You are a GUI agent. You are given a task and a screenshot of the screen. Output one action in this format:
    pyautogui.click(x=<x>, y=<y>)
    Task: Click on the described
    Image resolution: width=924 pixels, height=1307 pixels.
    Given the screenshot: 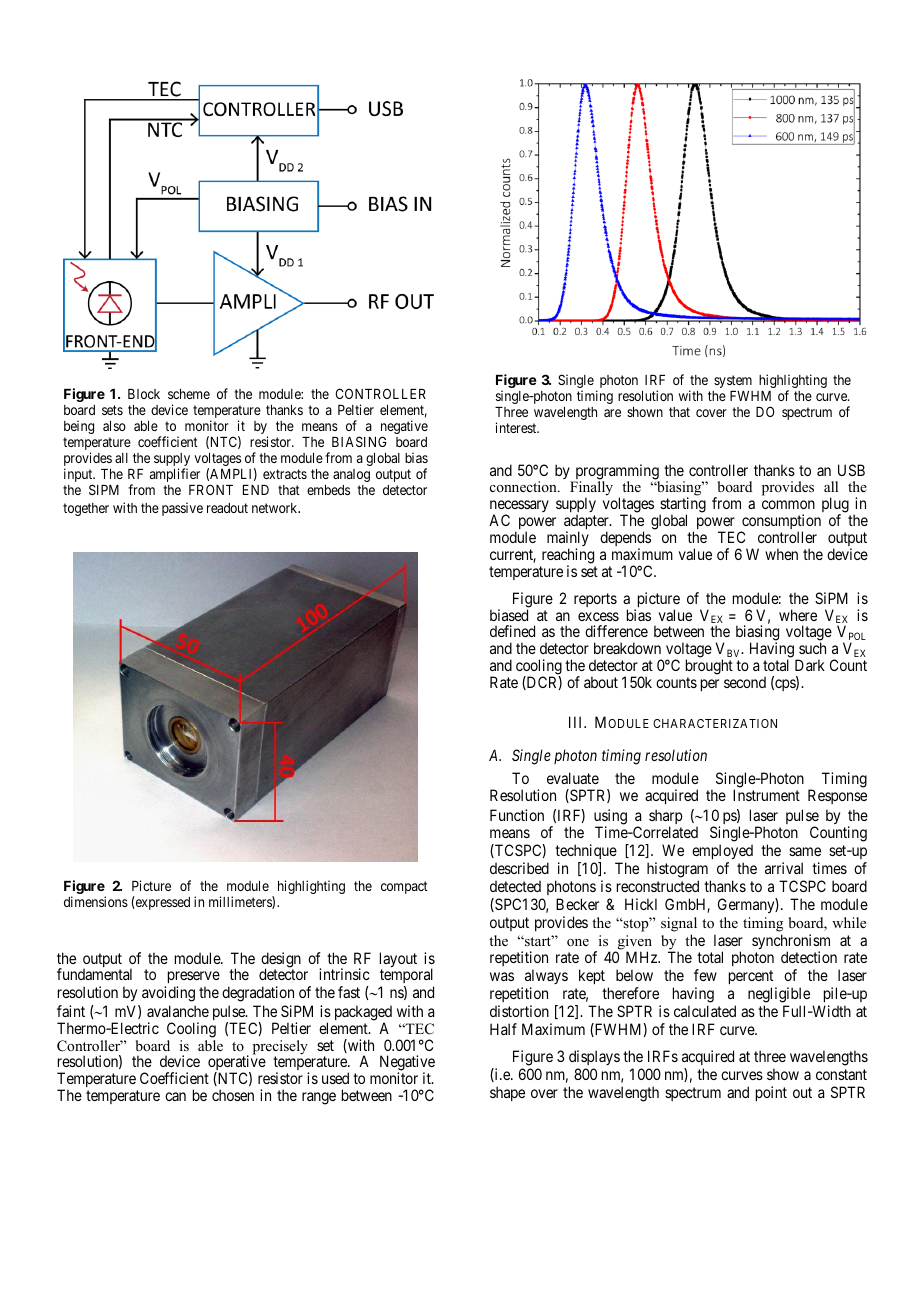 What is the action you would take?
    pyautogui.click(x=519, y=868)
